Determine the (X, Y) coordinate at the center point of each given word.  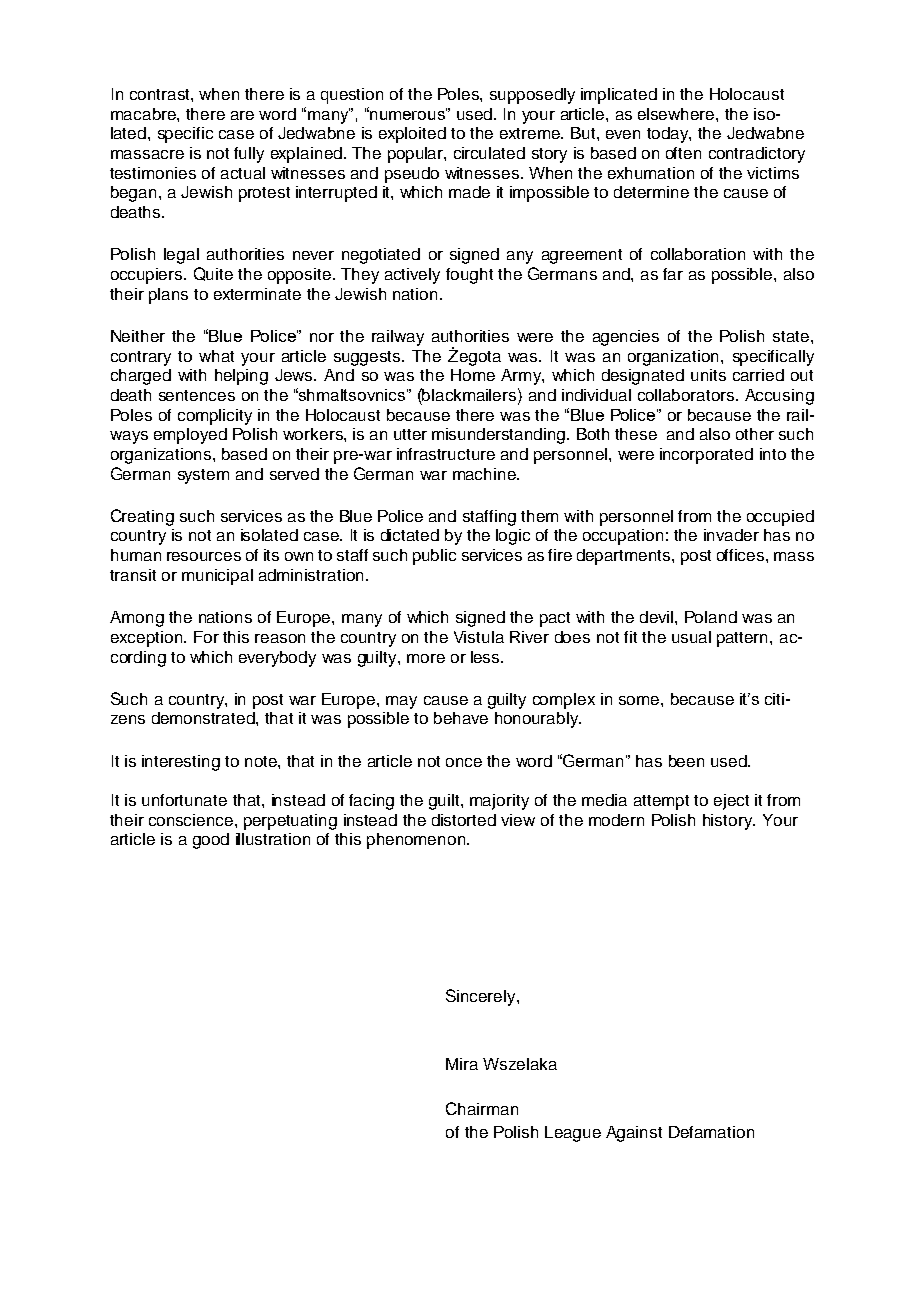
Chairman (482, 1108)
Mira (462, 1064)
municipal (217, 577)
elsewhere (677, 114)
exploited (412, 135)
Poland (711, 617)
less (486, 657)
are (242, 115)
